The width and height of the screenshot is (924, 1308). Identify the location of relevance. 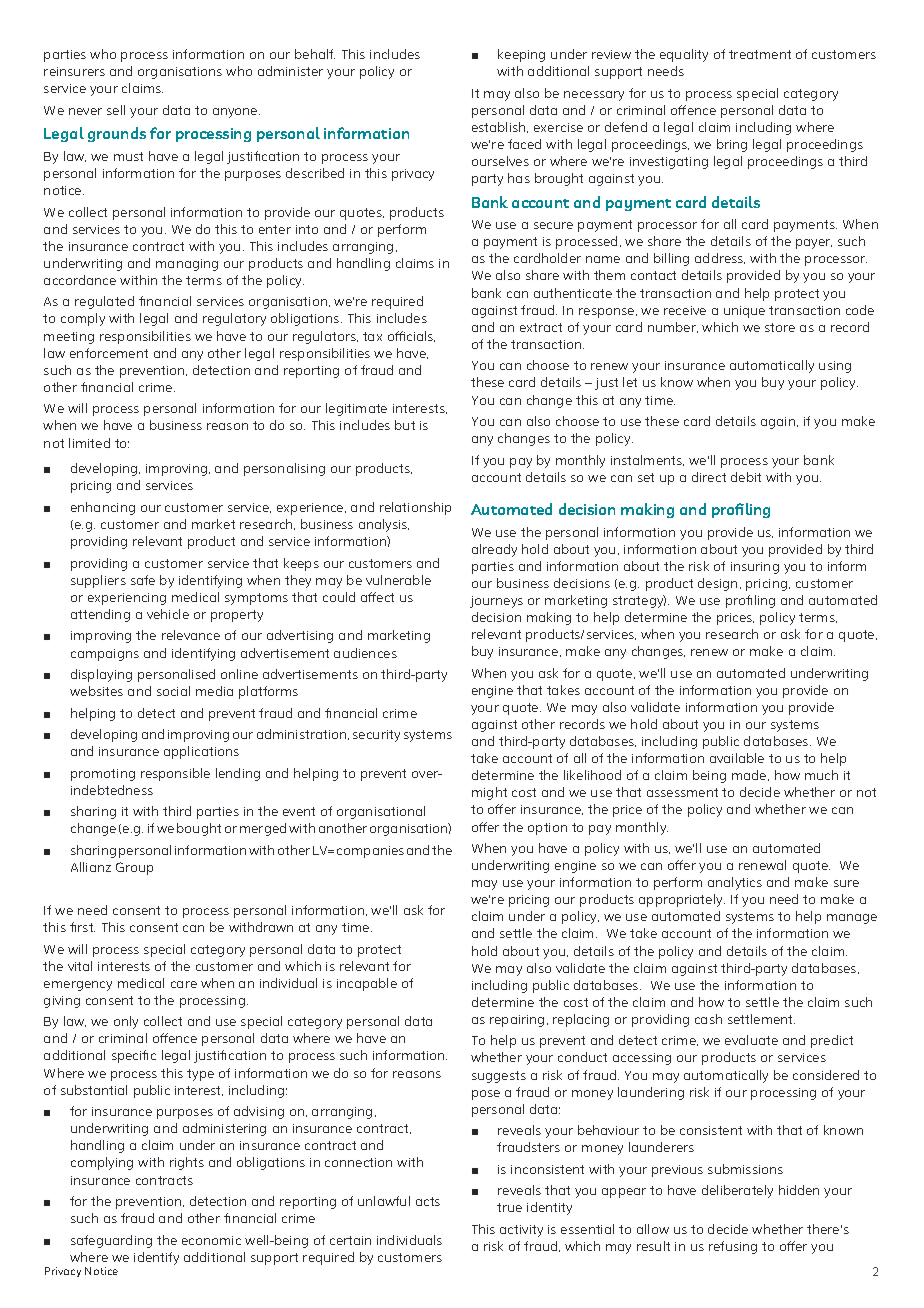
(191, 635).
